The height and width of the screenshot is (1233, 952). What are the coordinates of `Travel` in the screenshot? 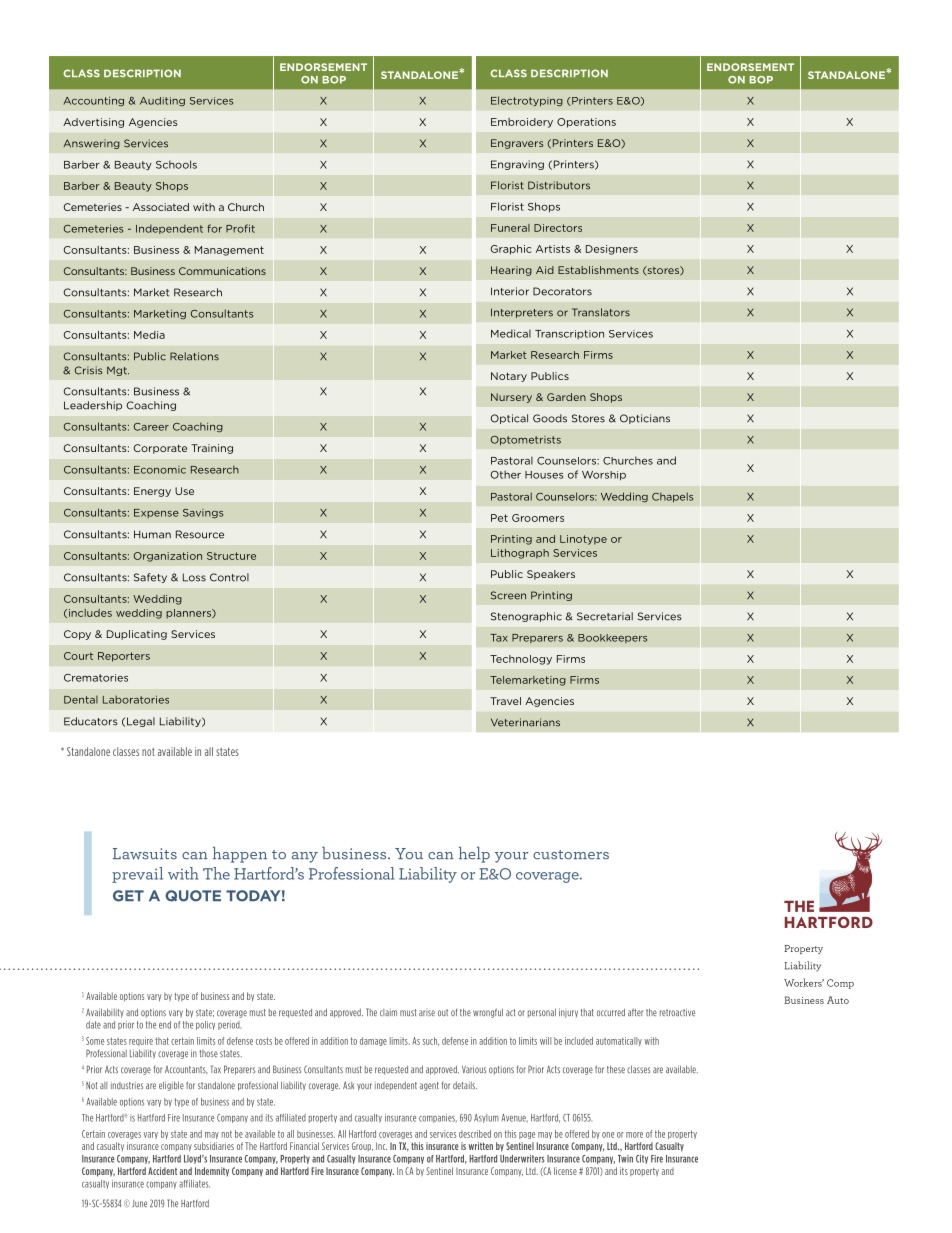 It's located at (505, 701).
